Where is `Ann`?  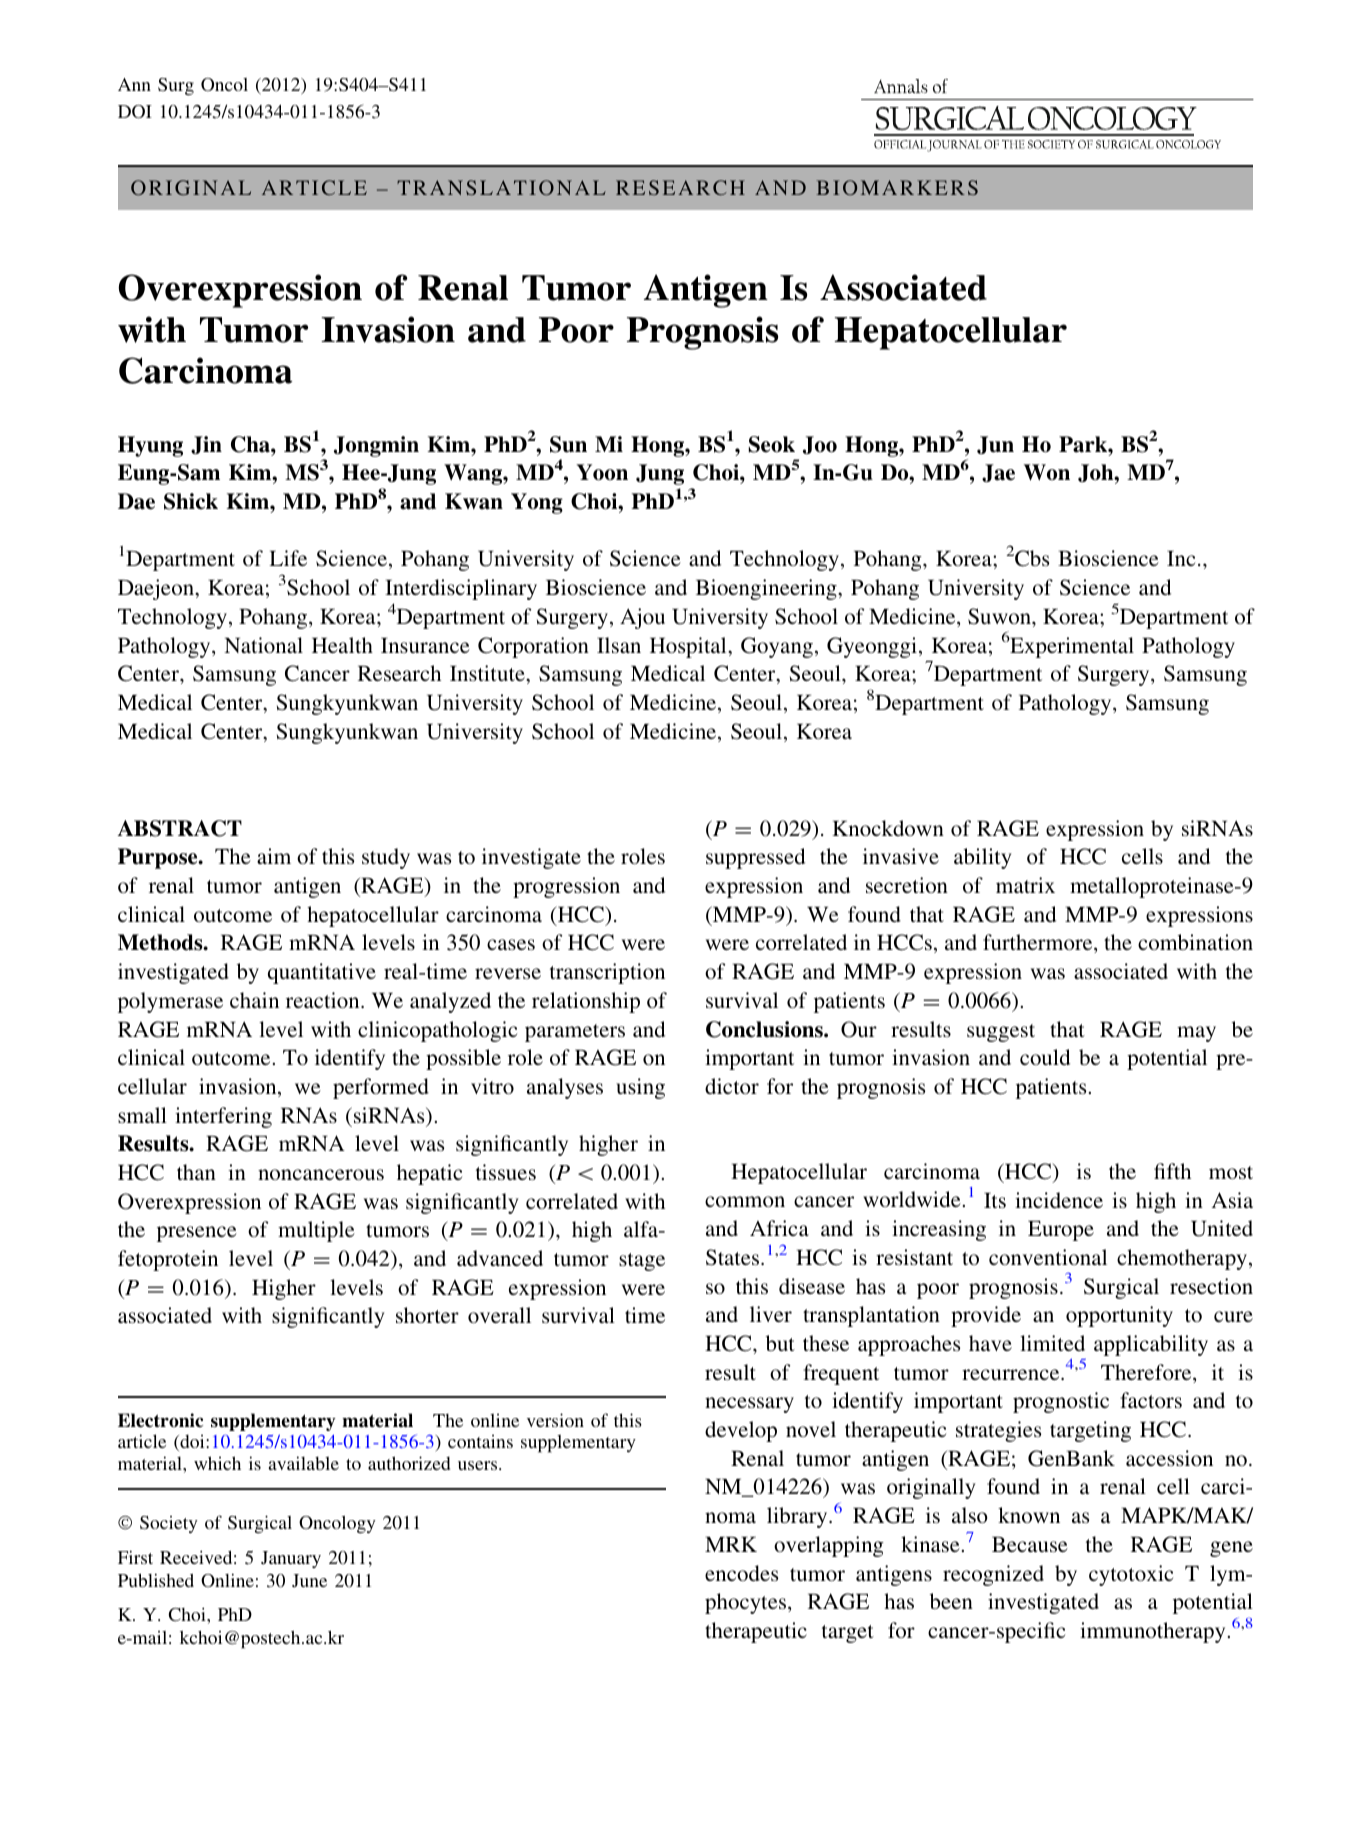 Ann is located at coordinates (134, 84).
